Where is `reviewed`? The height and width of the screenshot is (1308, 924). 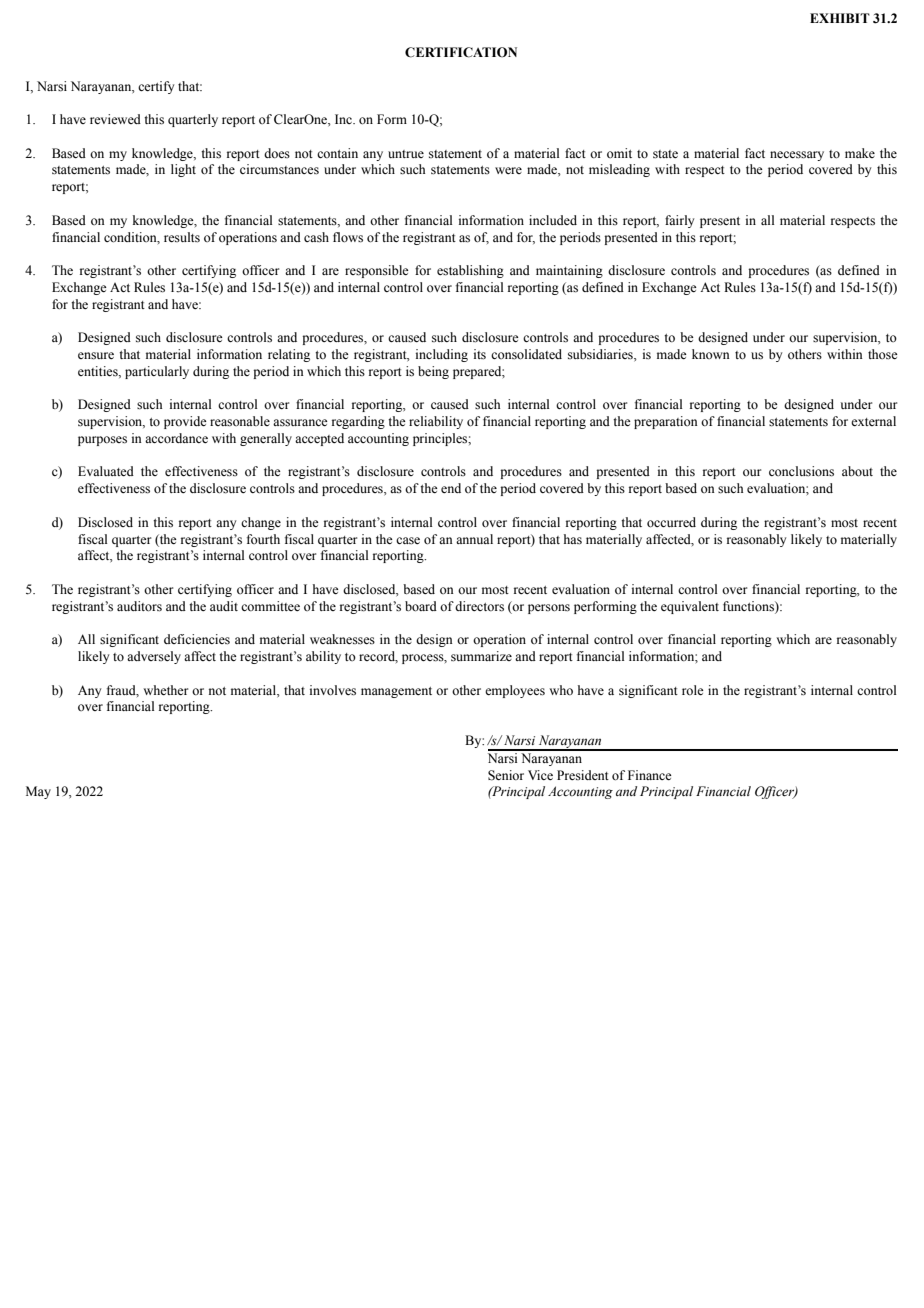
reviewed is located at coordinates (115, 119).
